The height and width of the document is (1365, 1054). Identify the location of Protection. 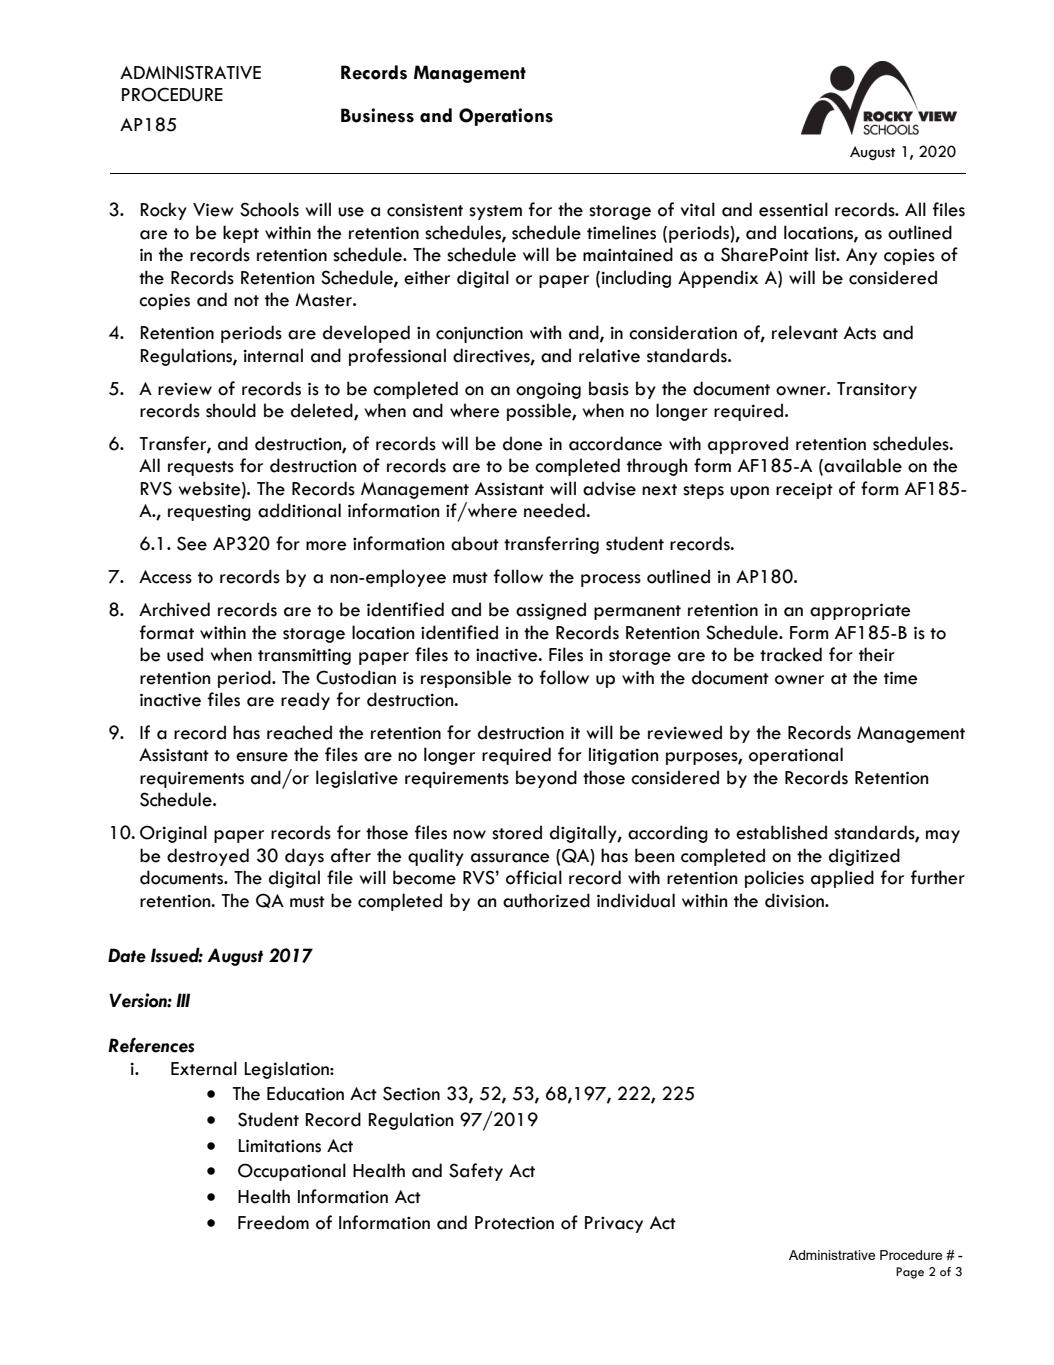
(514, 1223).
